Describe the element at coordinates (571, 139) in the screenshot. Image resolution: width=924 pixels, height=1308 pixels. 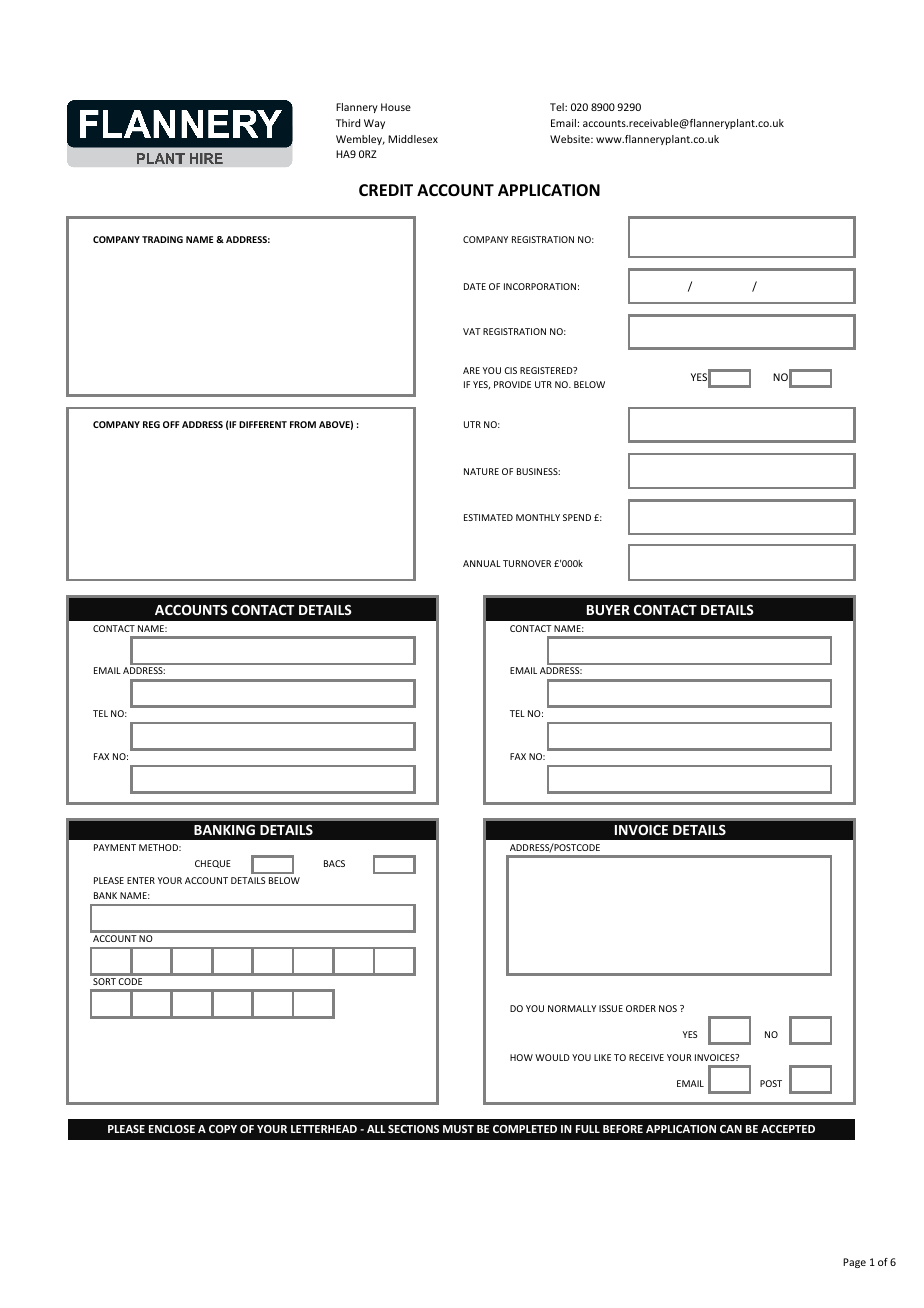
I see `Website` at that location.
